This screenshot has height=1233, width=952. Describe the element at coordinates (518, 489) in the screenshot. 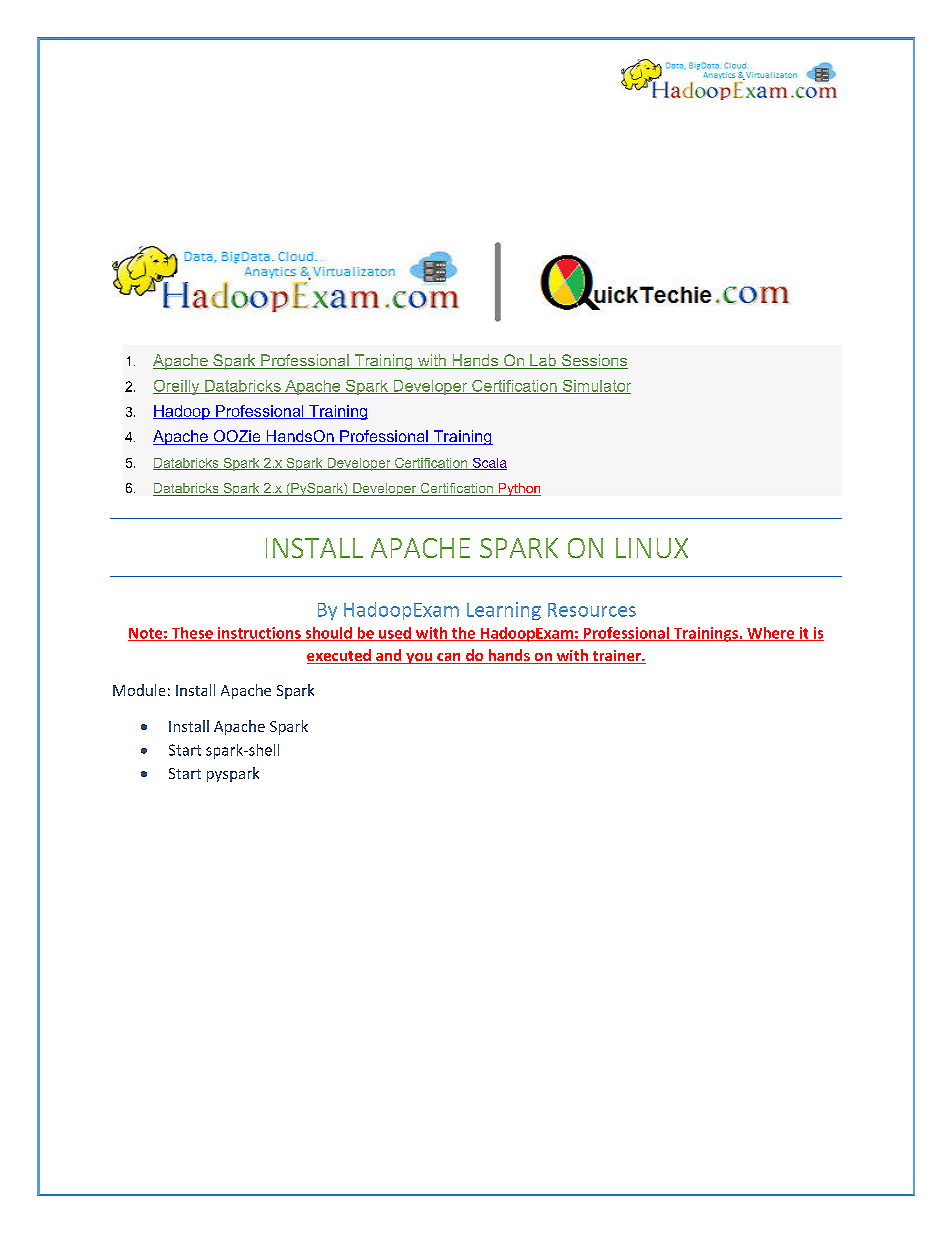

I see `Python` at that location.
